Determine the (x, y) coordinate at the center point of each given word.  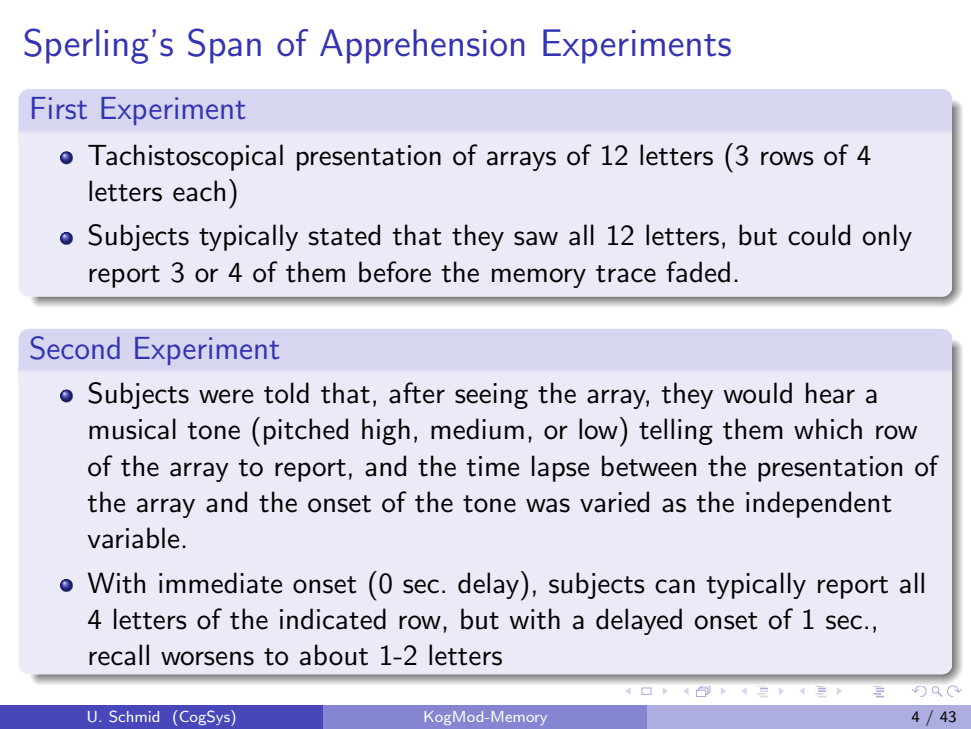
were (226, 396)
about (334, 655)
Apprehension (422, 46)
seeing (491, 396)
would (757, 393)
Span (224, 46)
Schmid (134, 716)
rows (787, 158)
